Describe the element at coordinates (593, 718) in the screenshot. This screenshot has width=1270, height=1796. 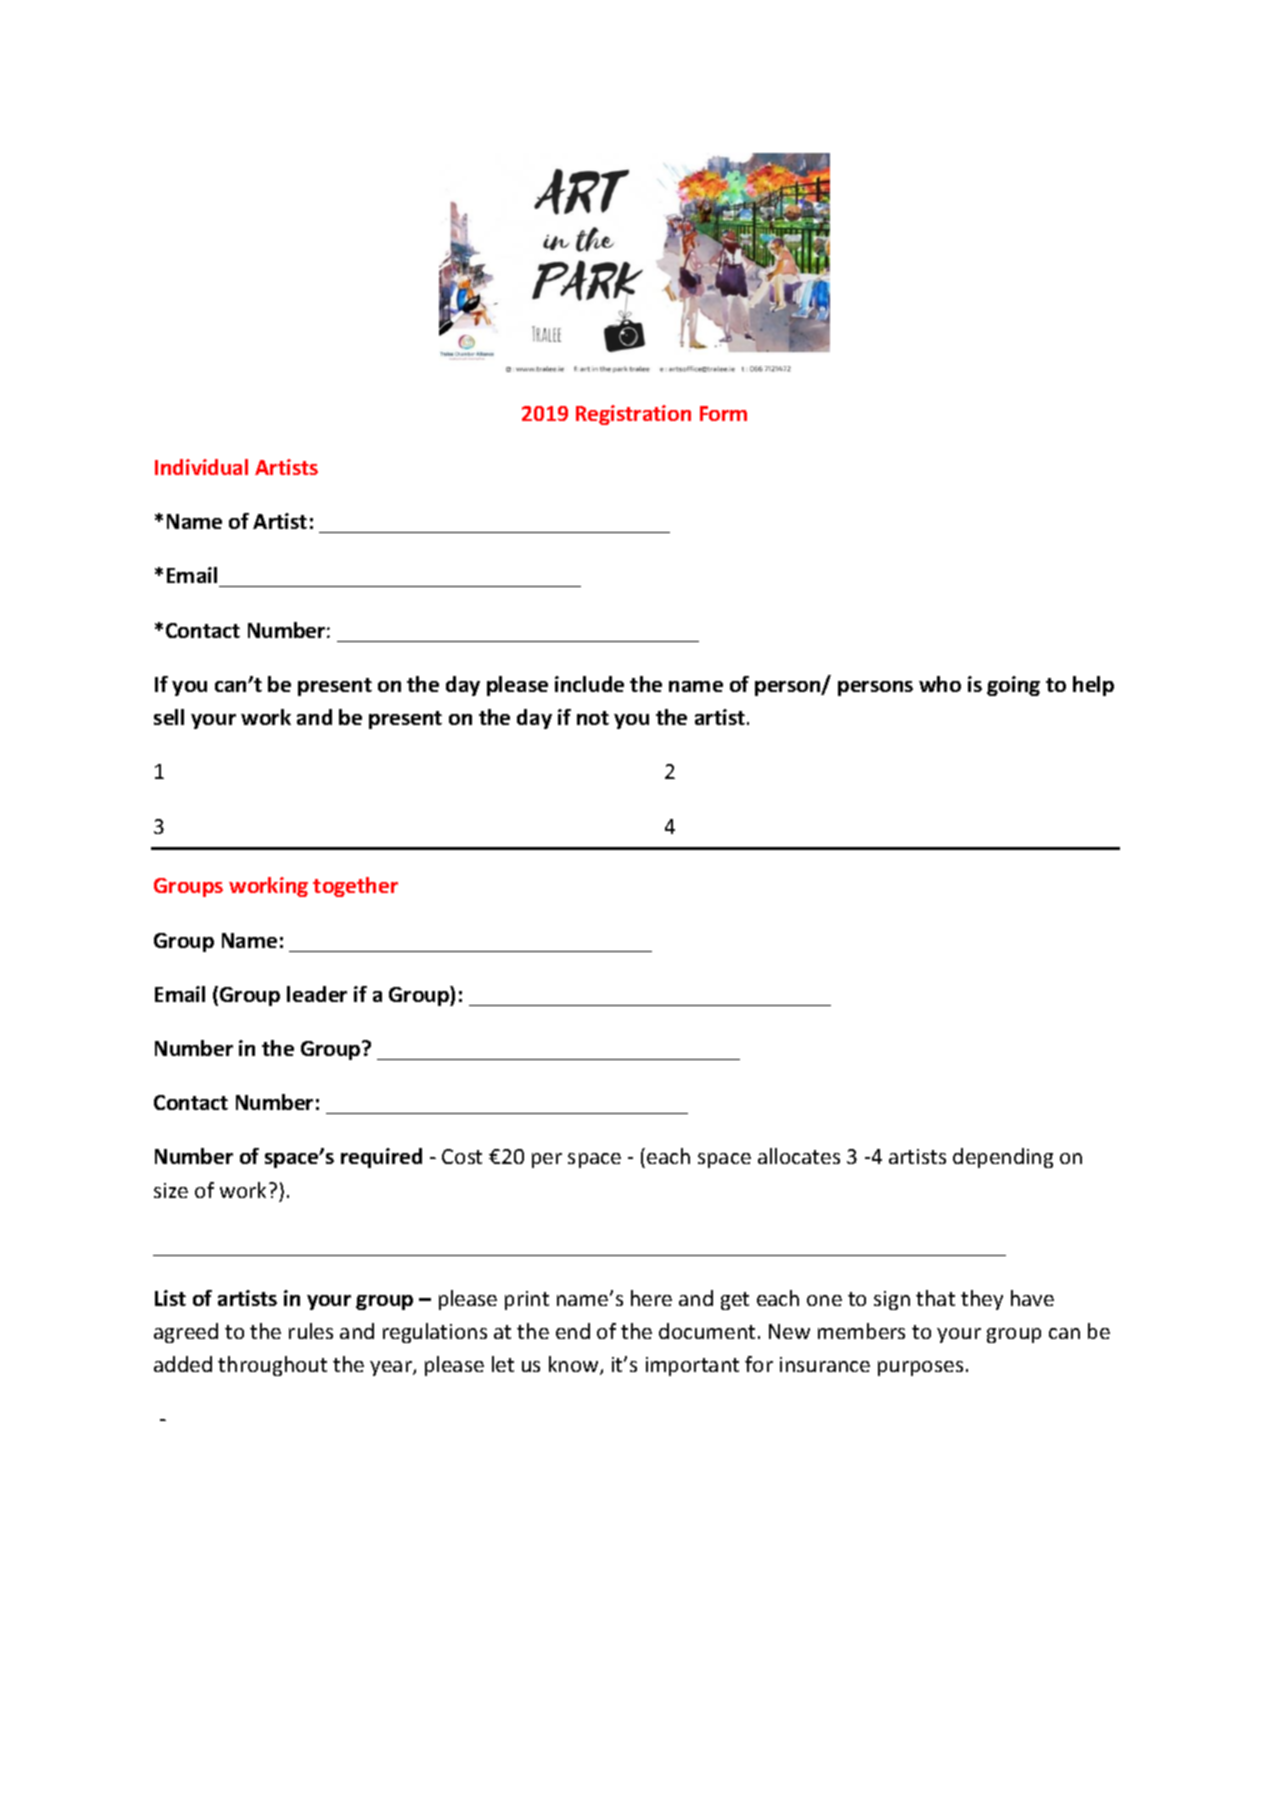
I see `not` at that location.
